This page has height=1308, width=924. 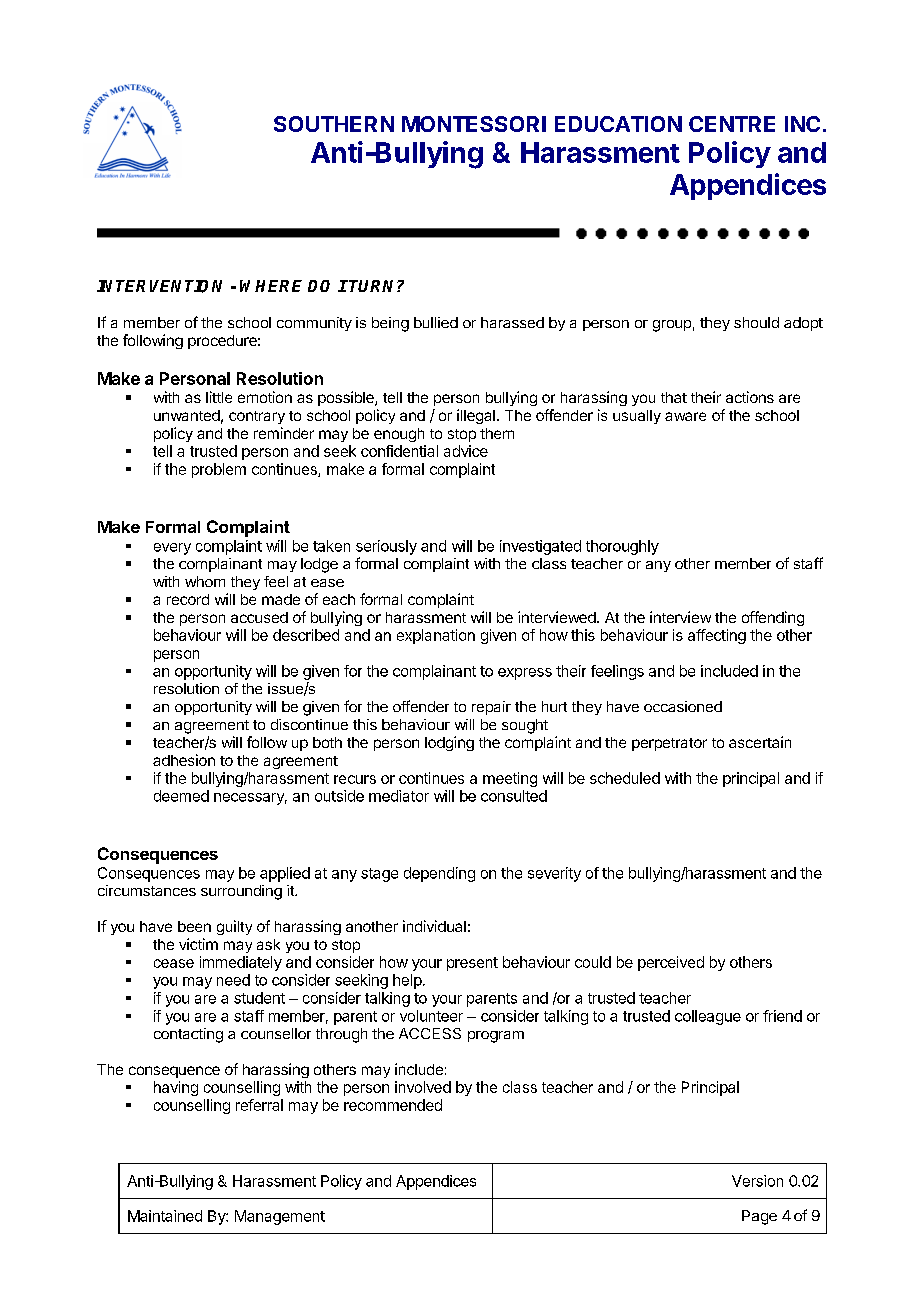 What do you see at coordinates (334, 124) in the page?
I see `SOUTHERN` at bounding box center [334, 124].
